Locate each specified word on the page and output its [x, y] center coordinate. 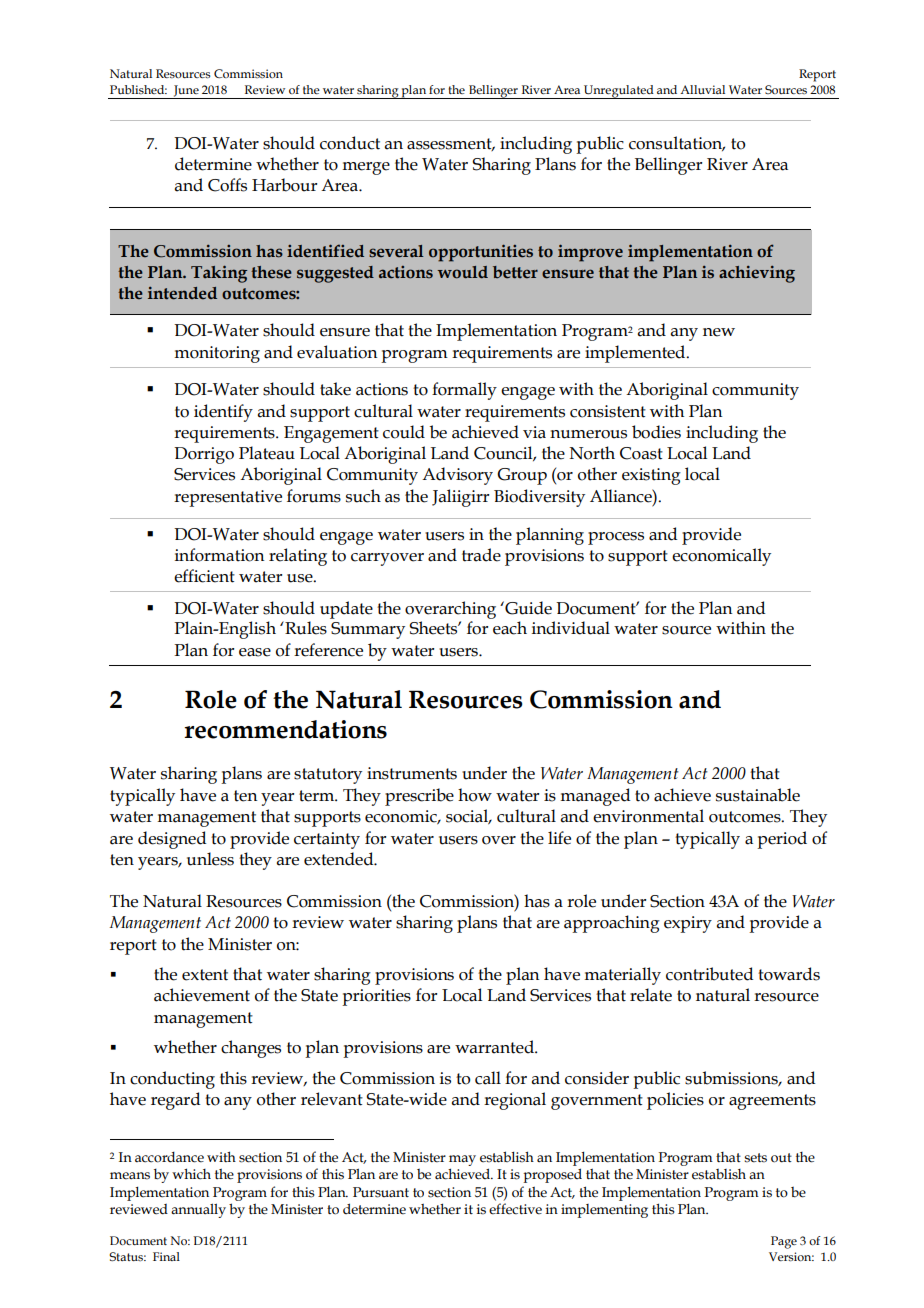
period [782, 840]
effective [515, 1209]
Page [784, 1242]
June [186, 91]
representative [228, 498]
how [475, 795]
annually [198, 1210]
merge [366, 168]
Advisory [457, 476]
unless [210, 859]
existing [651, 476]
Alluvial [702, 89]
